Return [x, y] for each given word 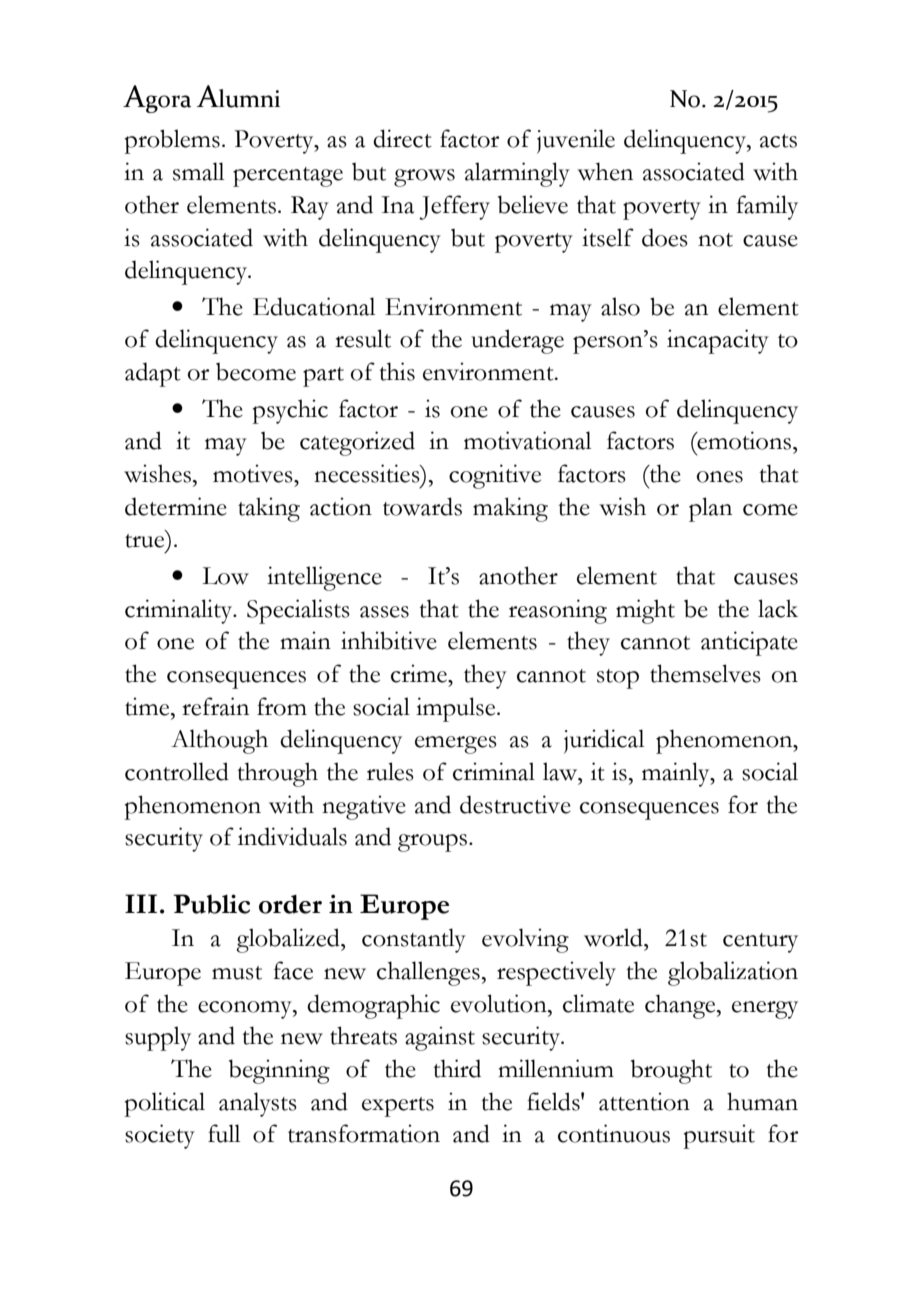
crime [420, 673]
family [767, 207]
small [198, 171]
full [224, 1133]
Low [225, 576]
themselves [705, 673]
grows [424, 178]
